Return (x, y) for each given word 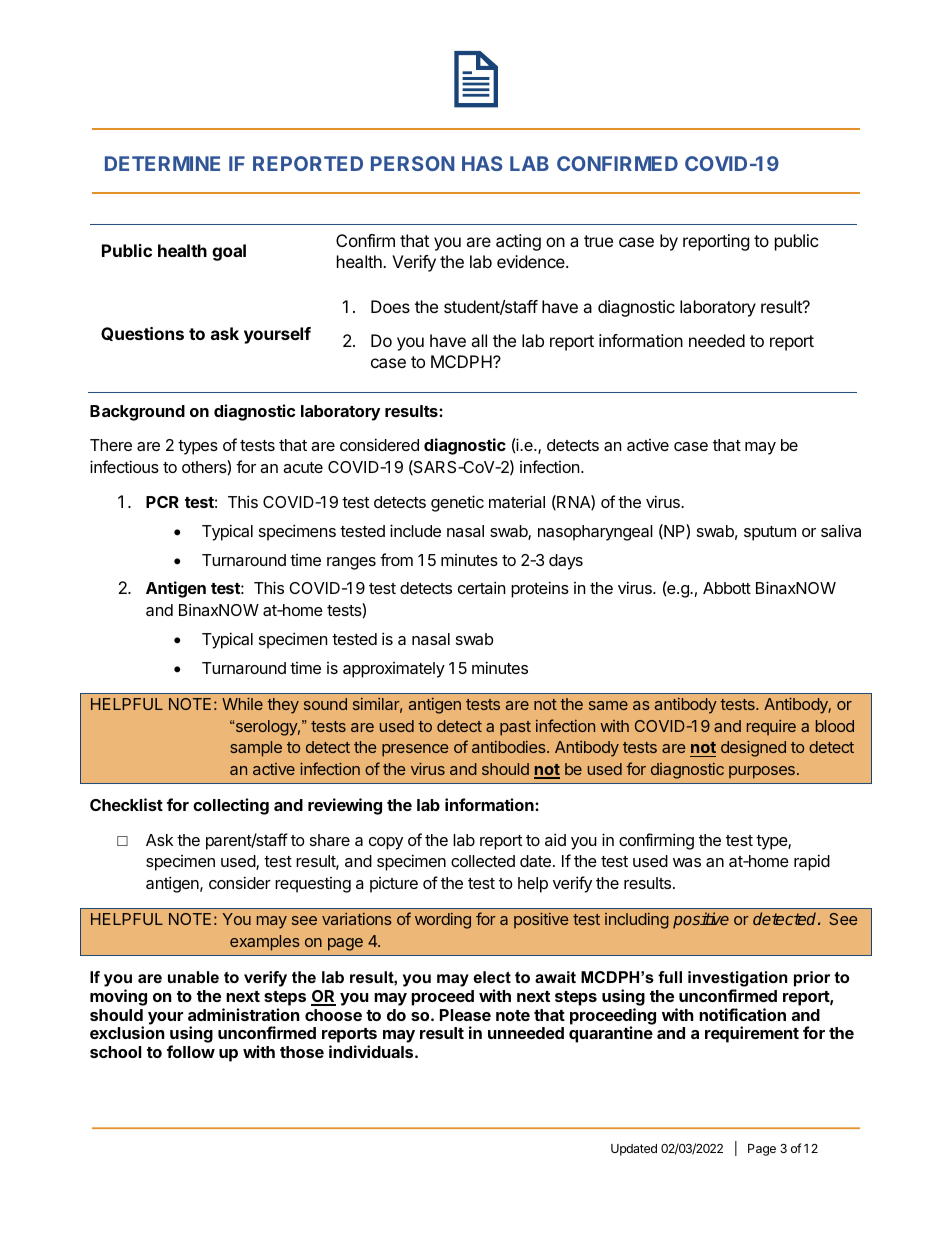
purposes (762, 772)
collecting (231, 806)
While (242, 704)
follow (191, 1051)
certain (481, 587)
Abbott (727, 588)
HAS (482, 163)
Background (137, 413)
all (479, 340)
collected (483, 861)
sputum (770, 533)
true (598, 241)
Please (465, 1015)
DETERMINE (162, 163)
